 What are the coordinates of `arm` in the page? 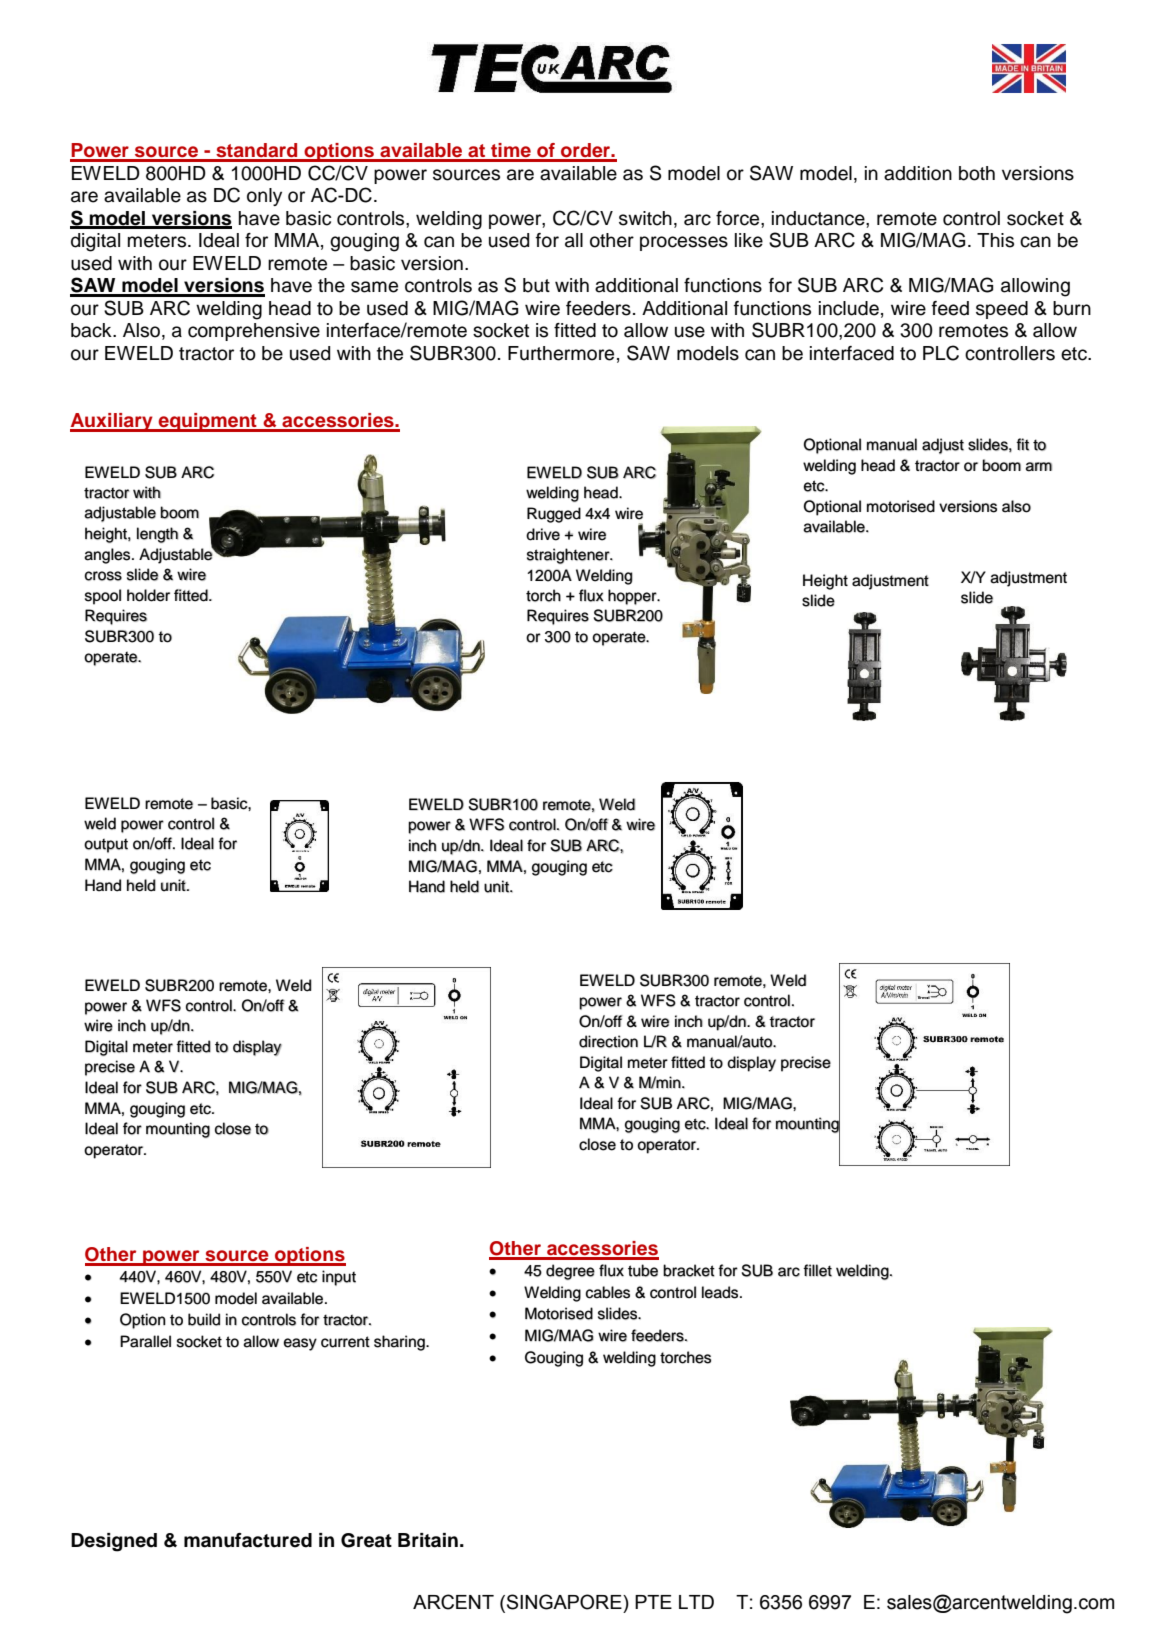 It's located at (1039, 467).
